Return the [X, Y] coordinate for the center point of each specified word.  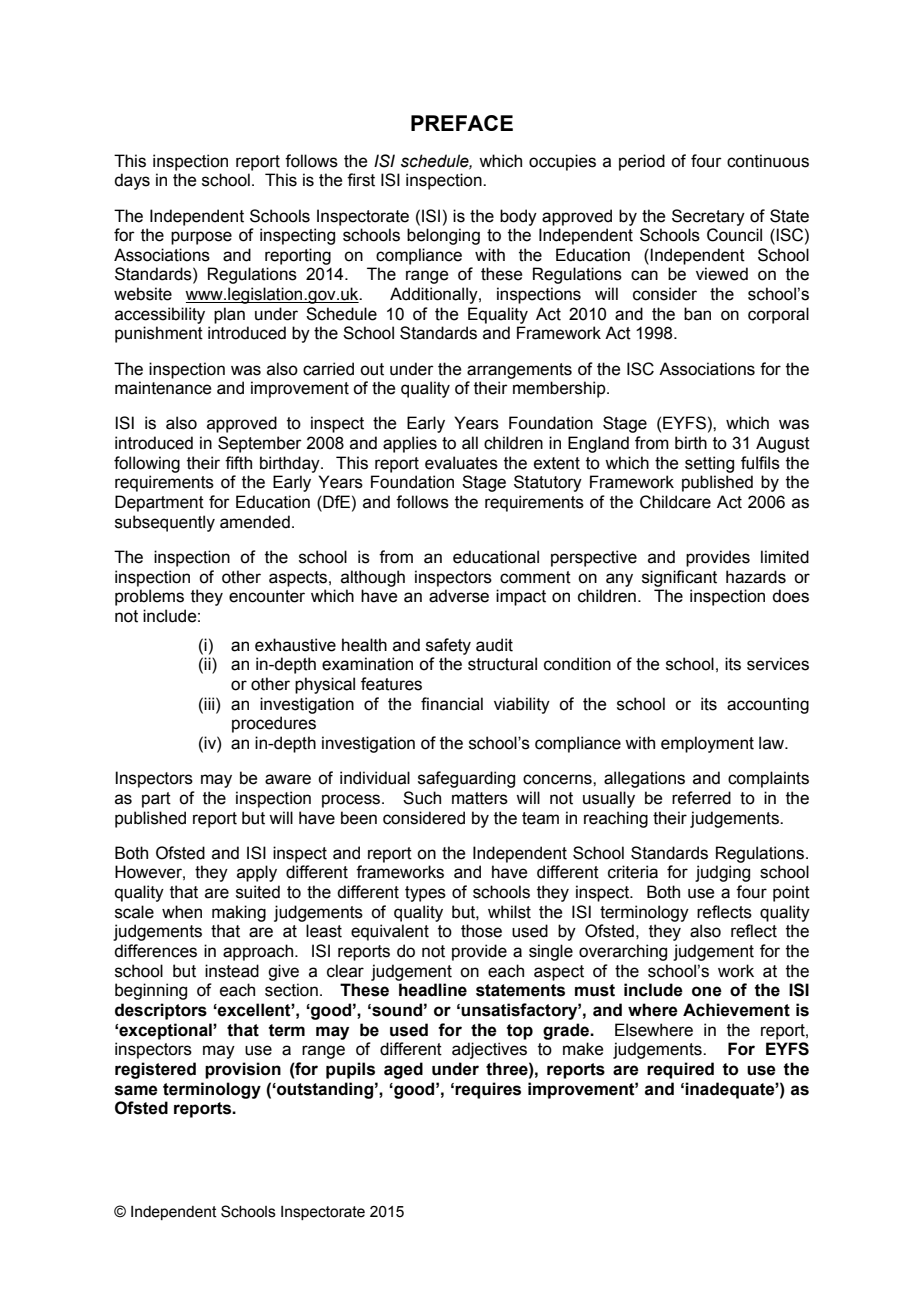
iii [210, 703]
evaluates [461, 463]
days [132, 181]
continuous [768, 161]
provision [243, 1070]
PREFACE [462, 123]
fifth [238, 463]
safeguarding [466, 779]
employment [707, 744]
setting [709, 464]
